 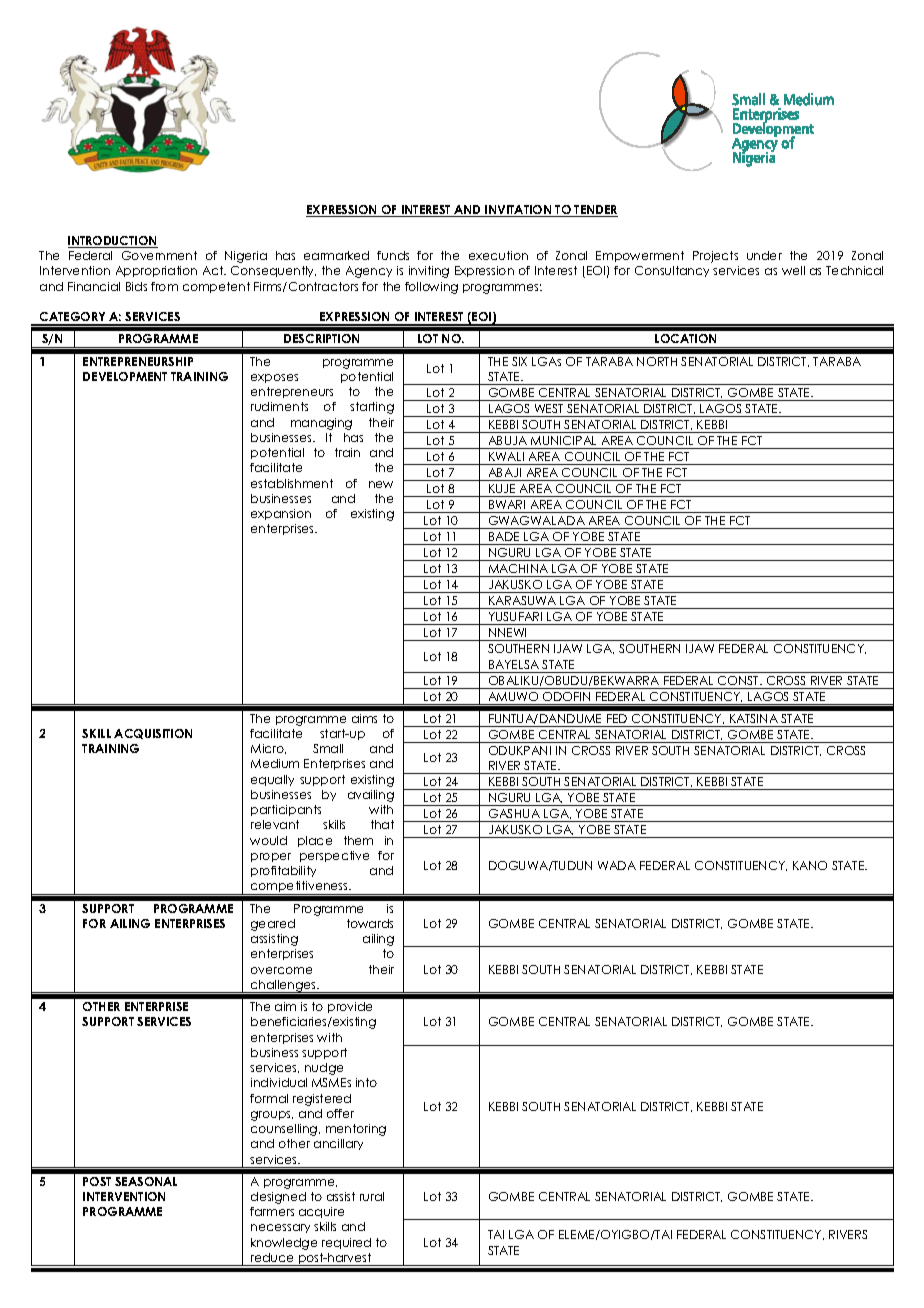 I want to click on geared, so click(x=273, y=925).
